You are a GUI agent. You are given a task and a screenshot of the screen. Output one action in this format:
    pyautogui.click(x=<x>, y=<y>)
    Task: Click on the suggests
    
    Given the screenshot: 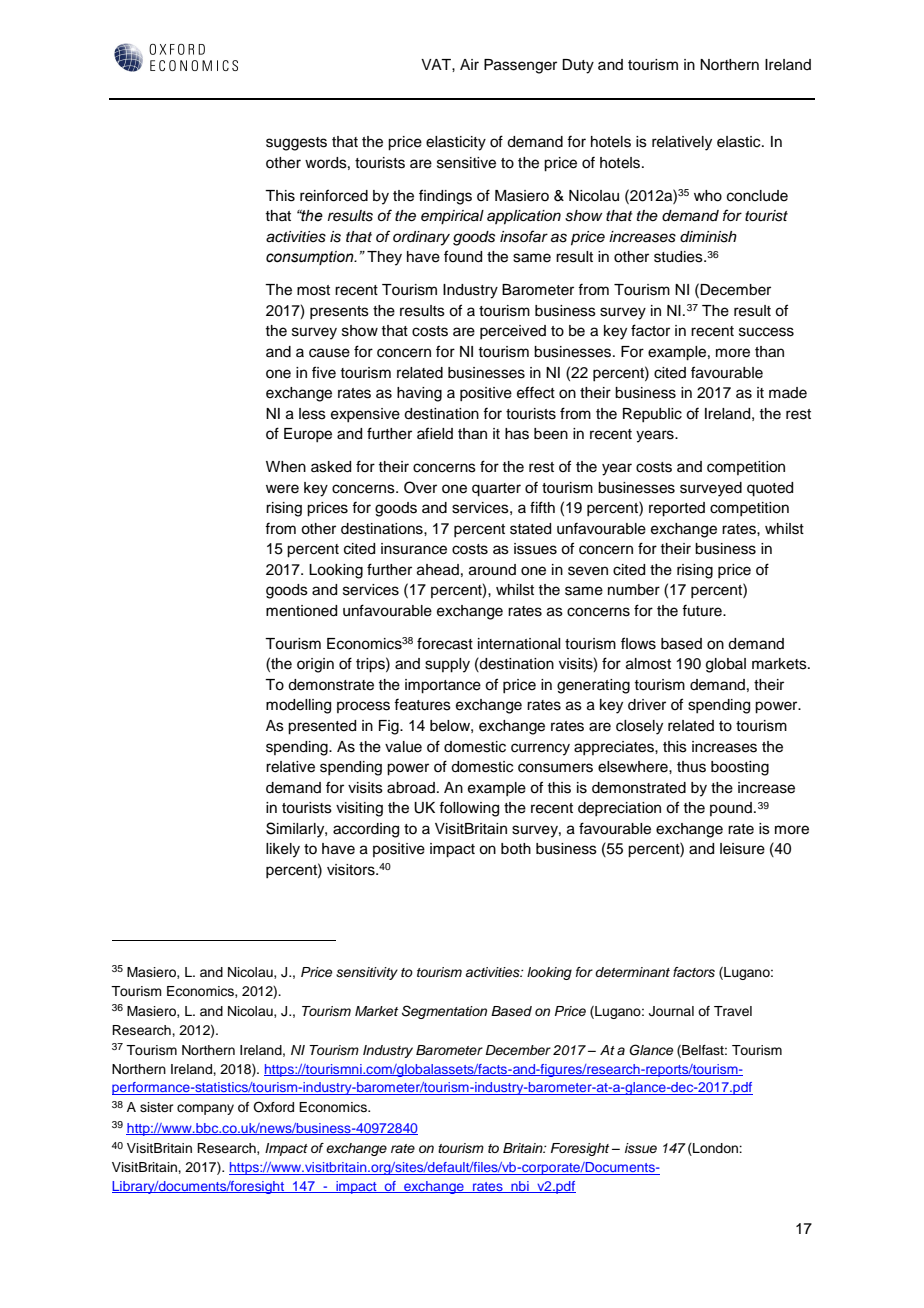 What is the action you would take?
    pyautogui.click(x=296, y=144)
